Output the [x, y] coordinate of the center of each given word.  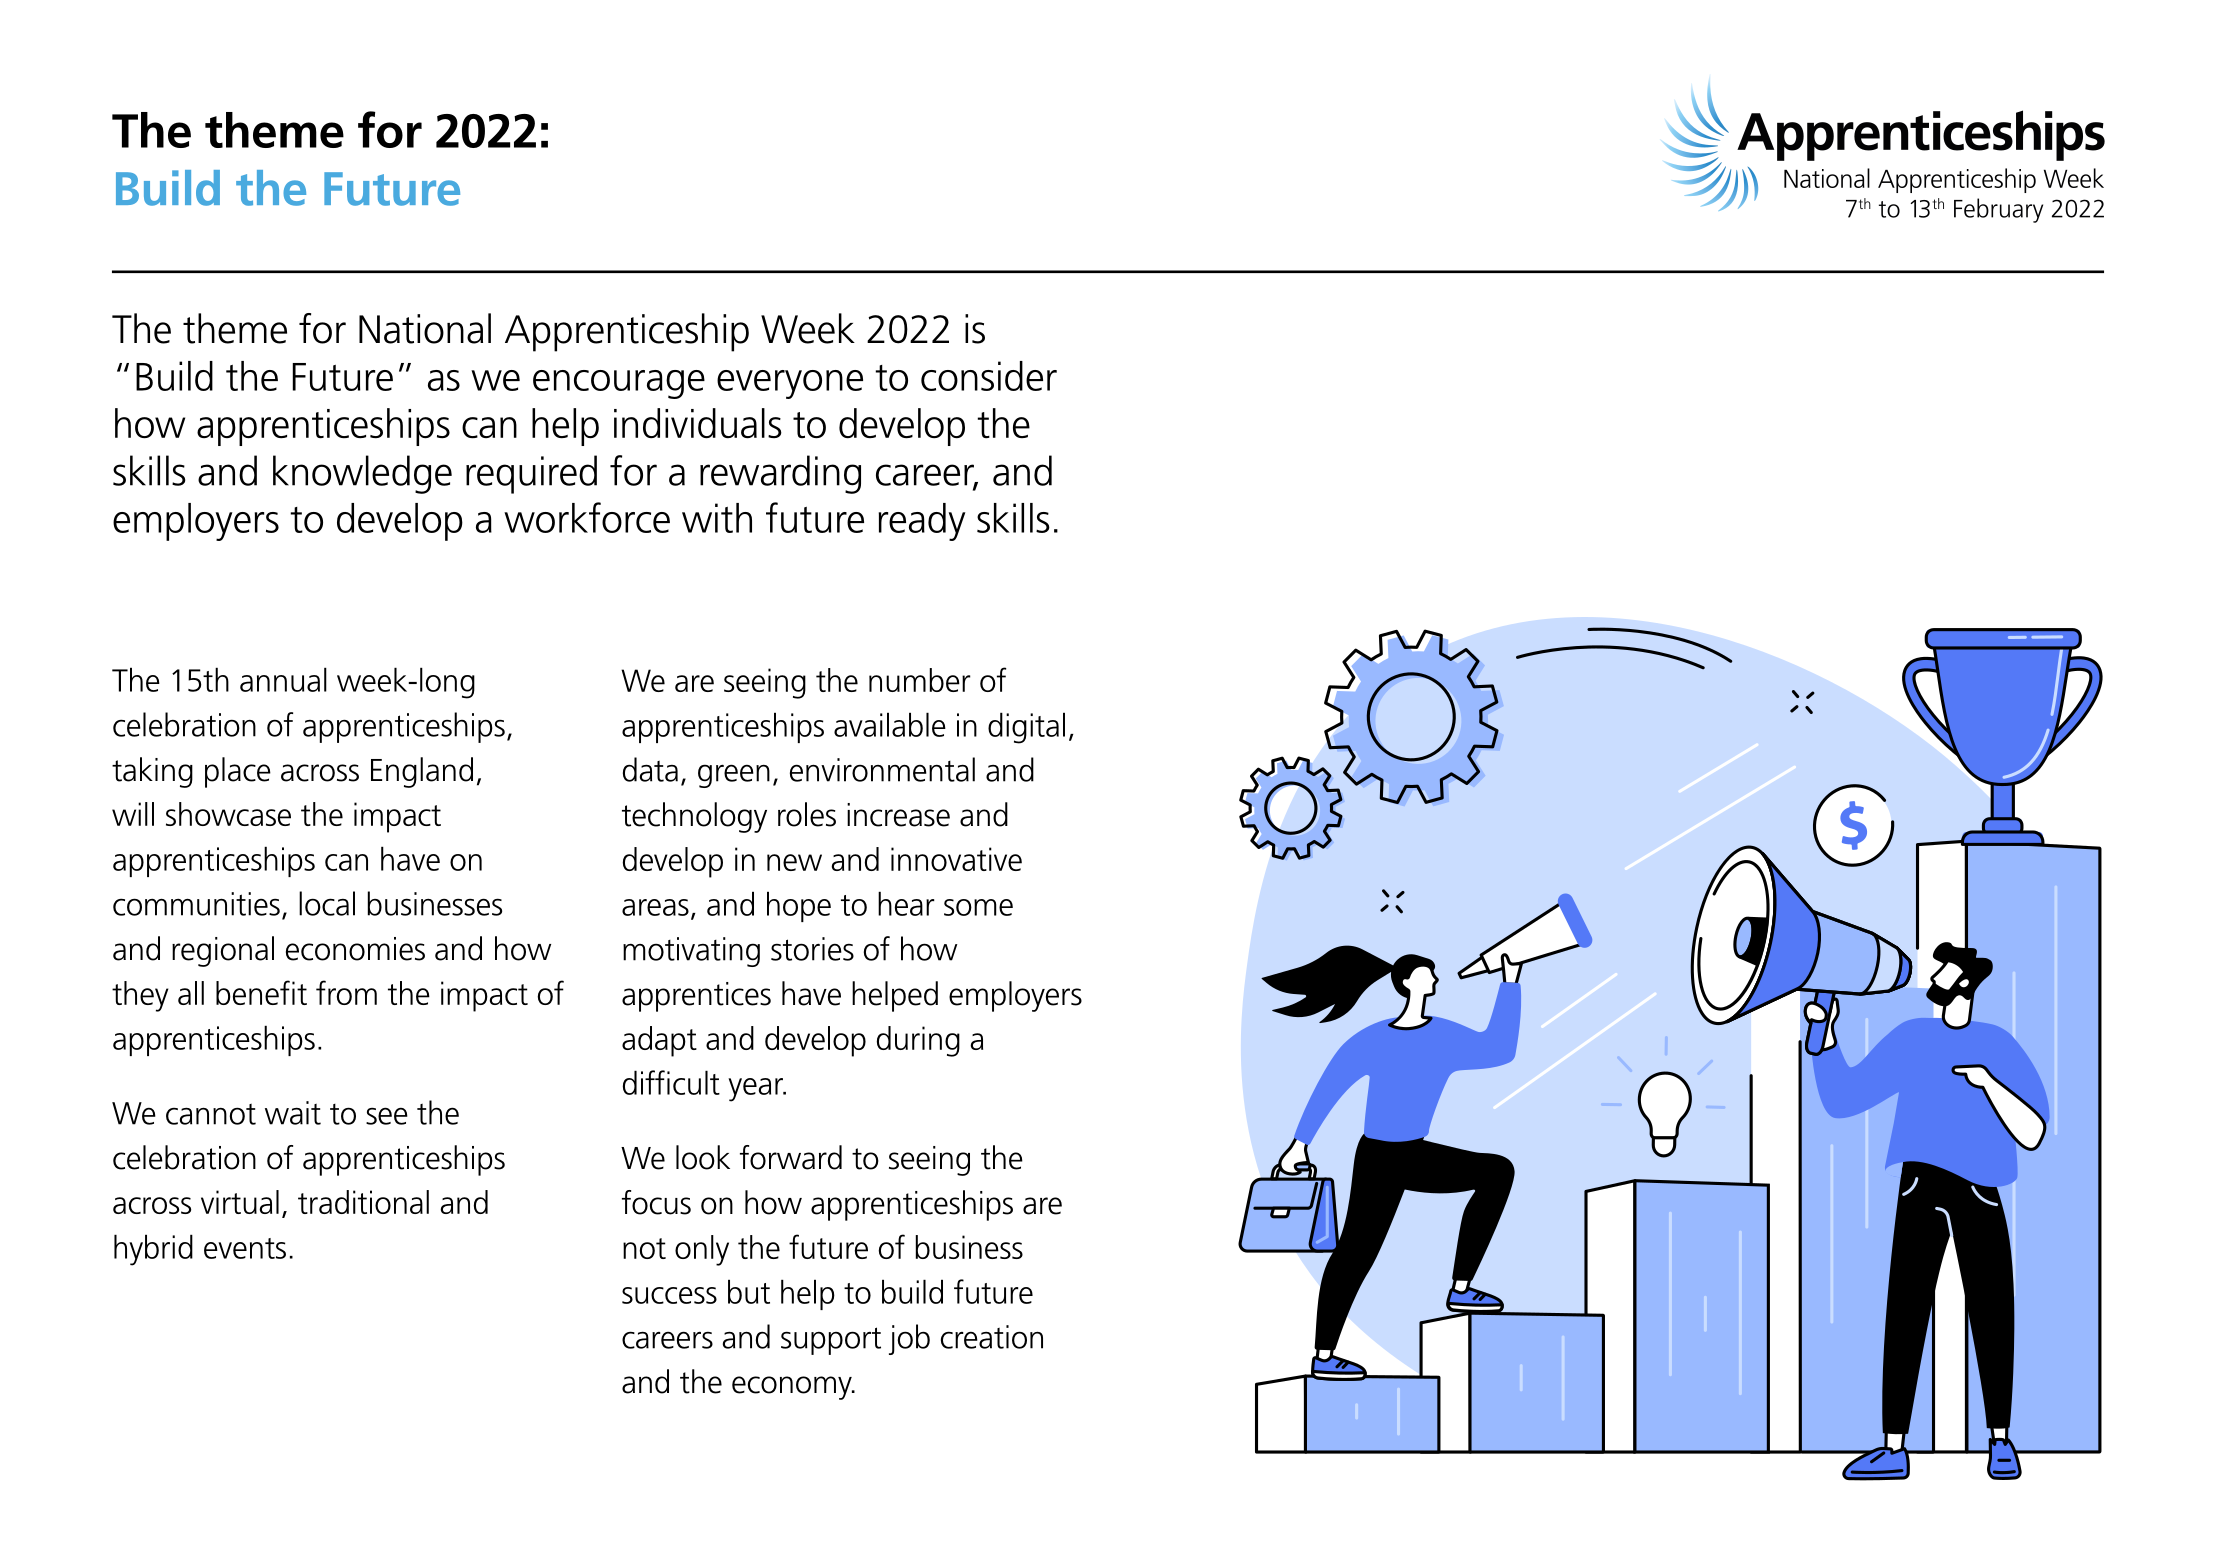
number [920, 680]
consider [989, 376]
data [650, 769]
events [245, 1248]
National [425, 328]
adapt [659, 1041]
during [918, 1041]
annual [283, 679]
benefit [261, 992]
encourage [619, 384]
